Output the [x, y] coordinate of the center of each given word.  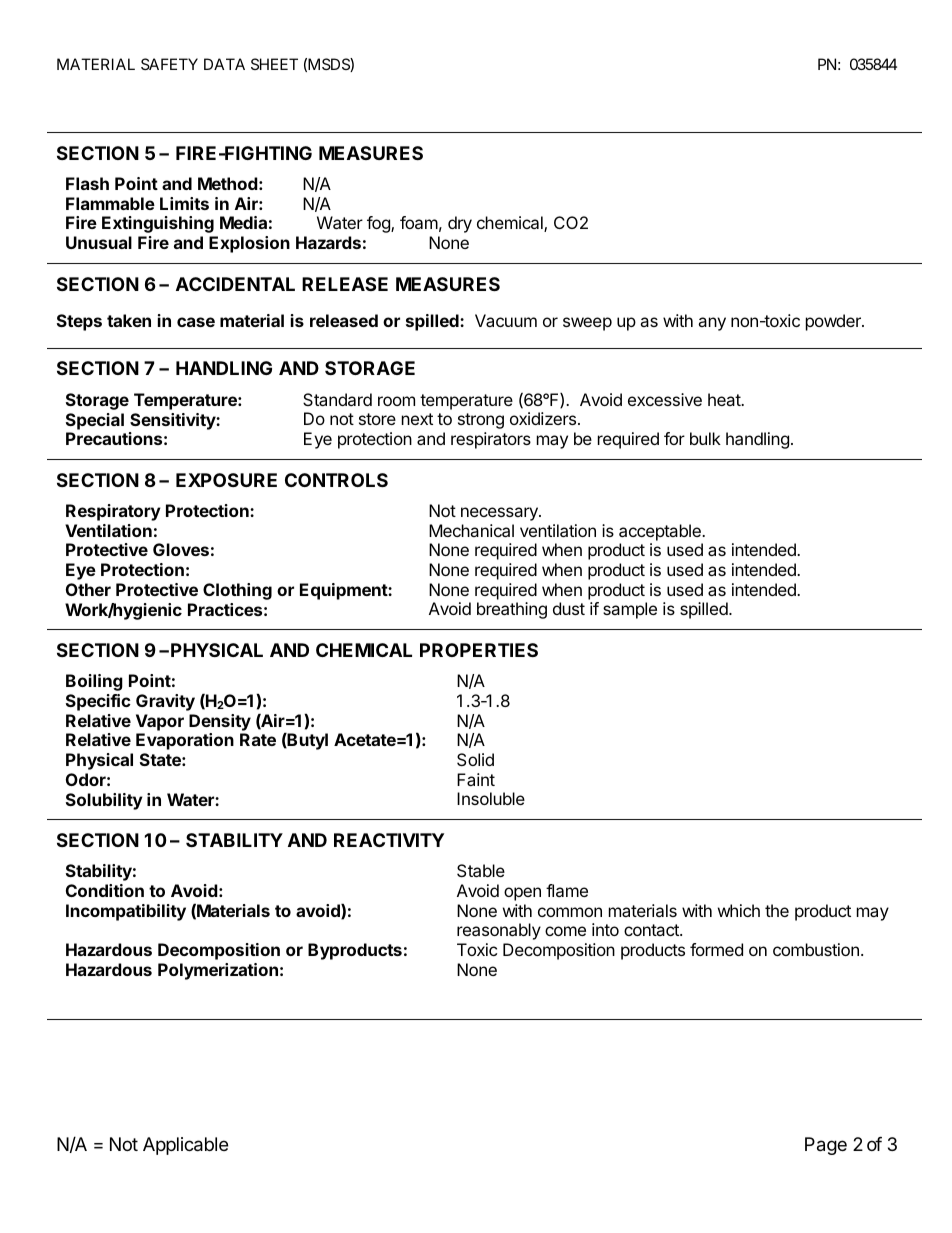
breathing [512, 610]
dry [460, 224]
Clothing [237, 591]
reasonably [499, 931]
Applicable [185, 1146]
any [712, 324]
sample [630, 610]
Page [826, 1146]
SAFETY [169, 64]
